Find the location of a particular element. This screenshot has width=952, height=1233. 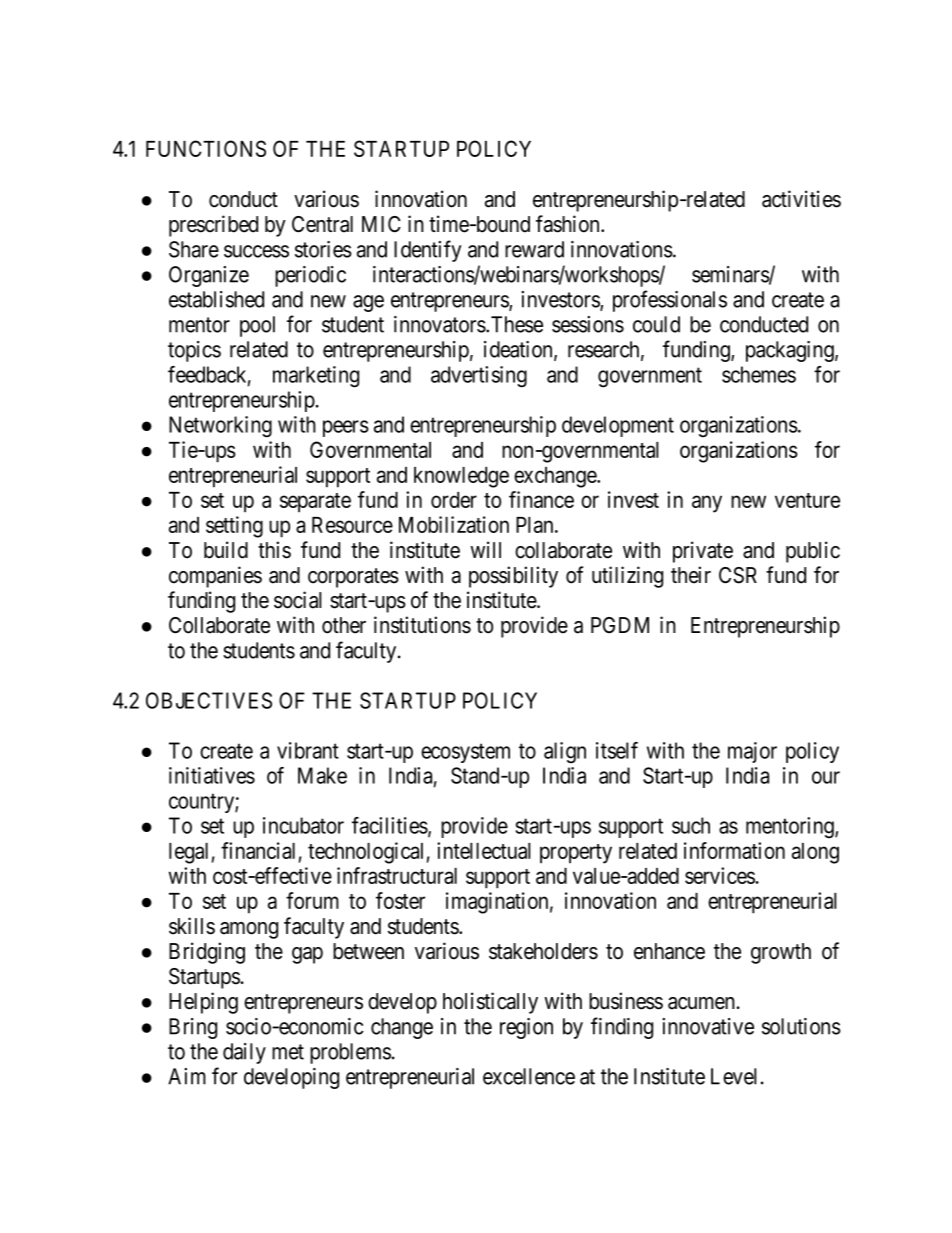

fashion is located at coordinates (569, 224).
